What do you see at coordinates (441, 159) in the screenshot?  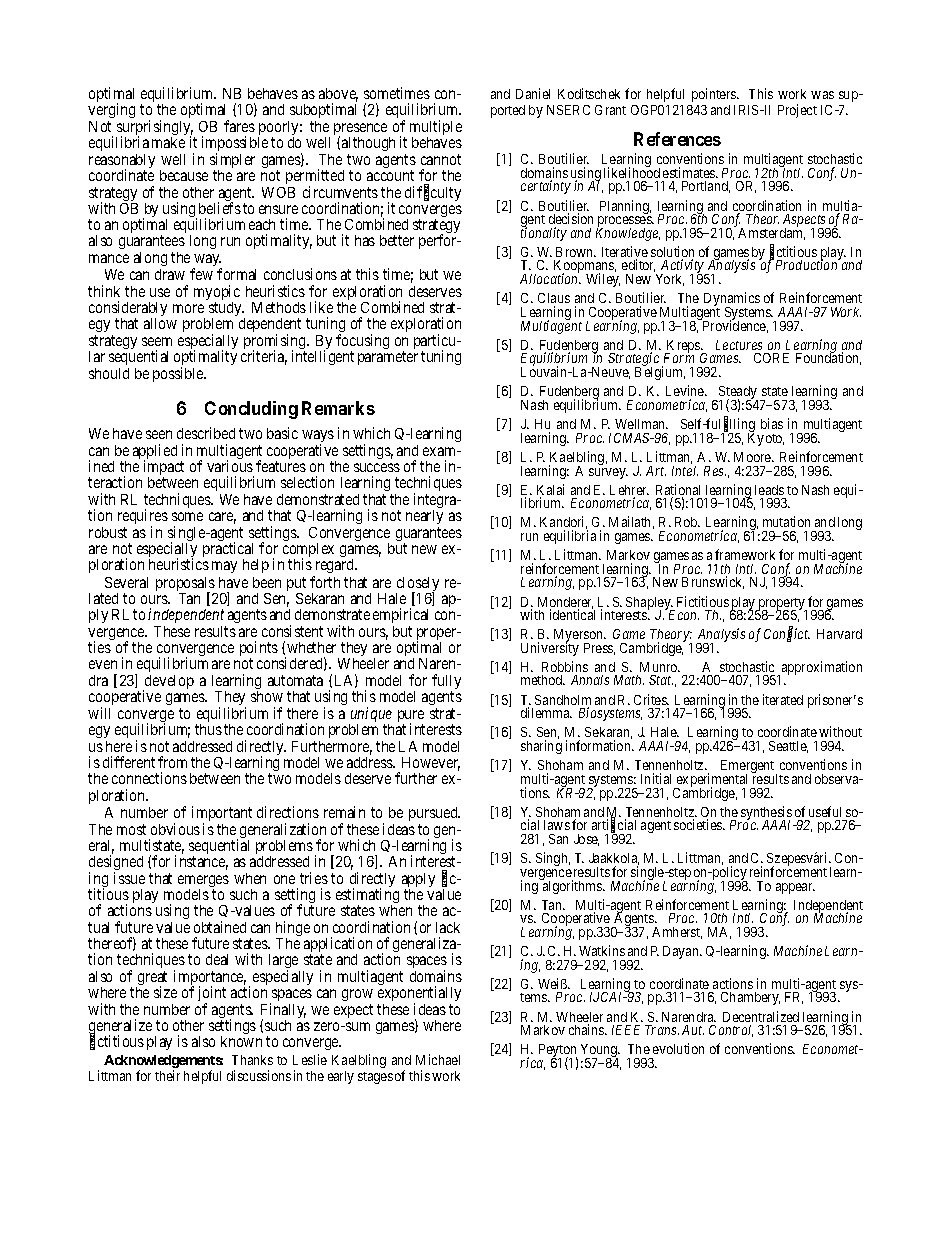 I see `cannot` at bounding box center [441, 159].
